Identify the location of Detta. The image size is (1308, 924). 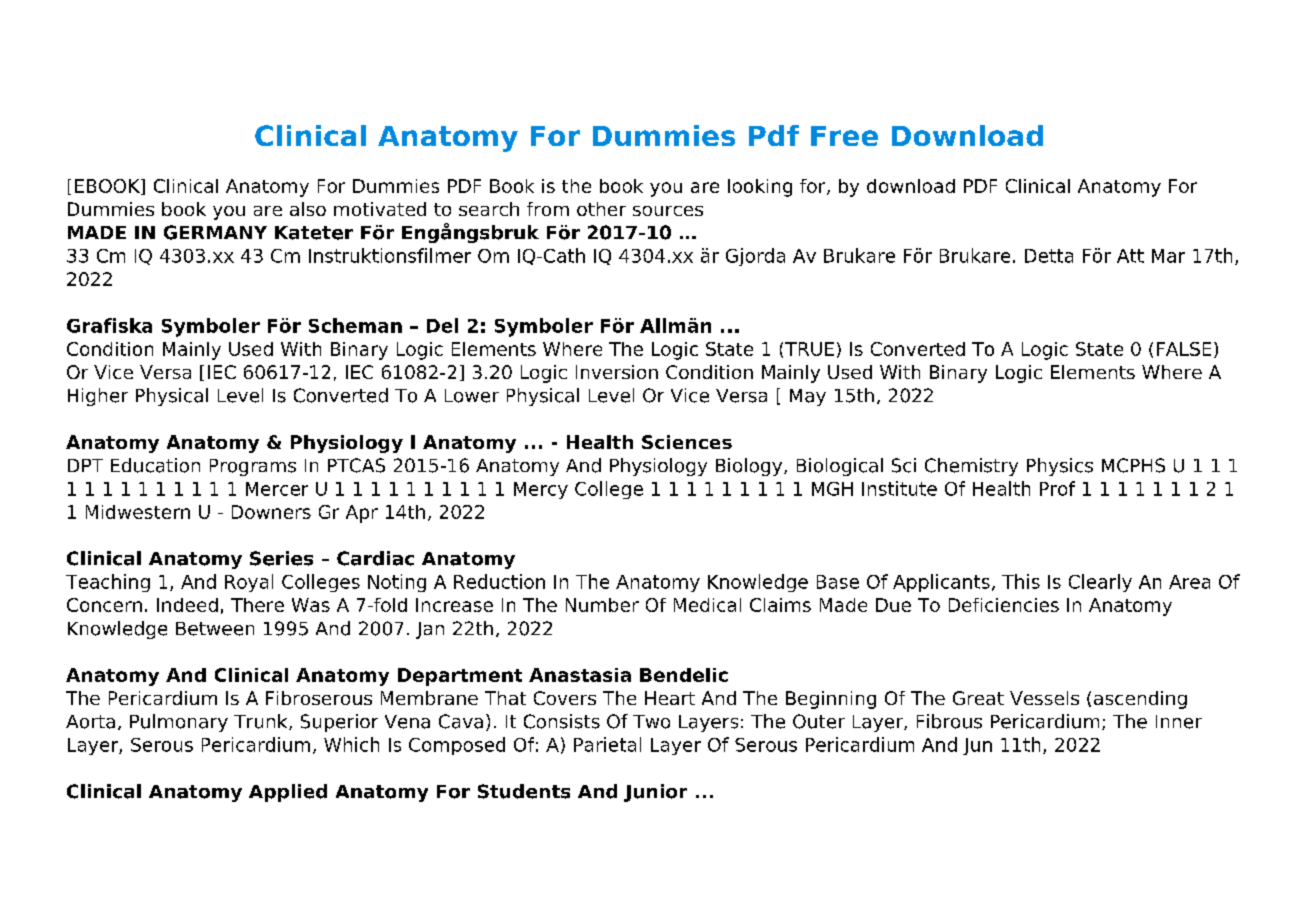
(1049, 256).
